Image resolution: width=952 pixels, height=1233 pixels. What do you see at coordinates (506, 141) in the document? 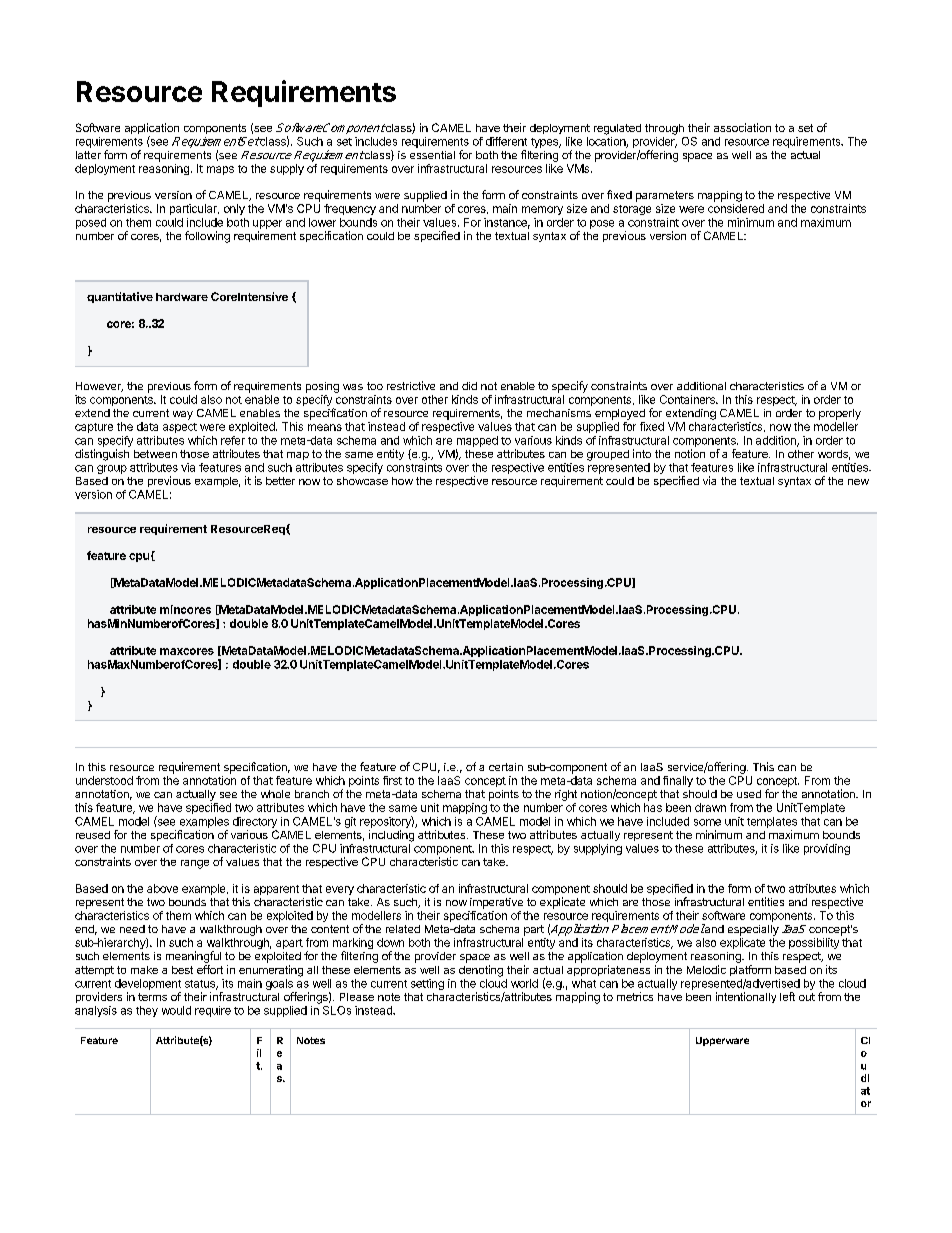
I see `different` at bounding box center [506, 141].
